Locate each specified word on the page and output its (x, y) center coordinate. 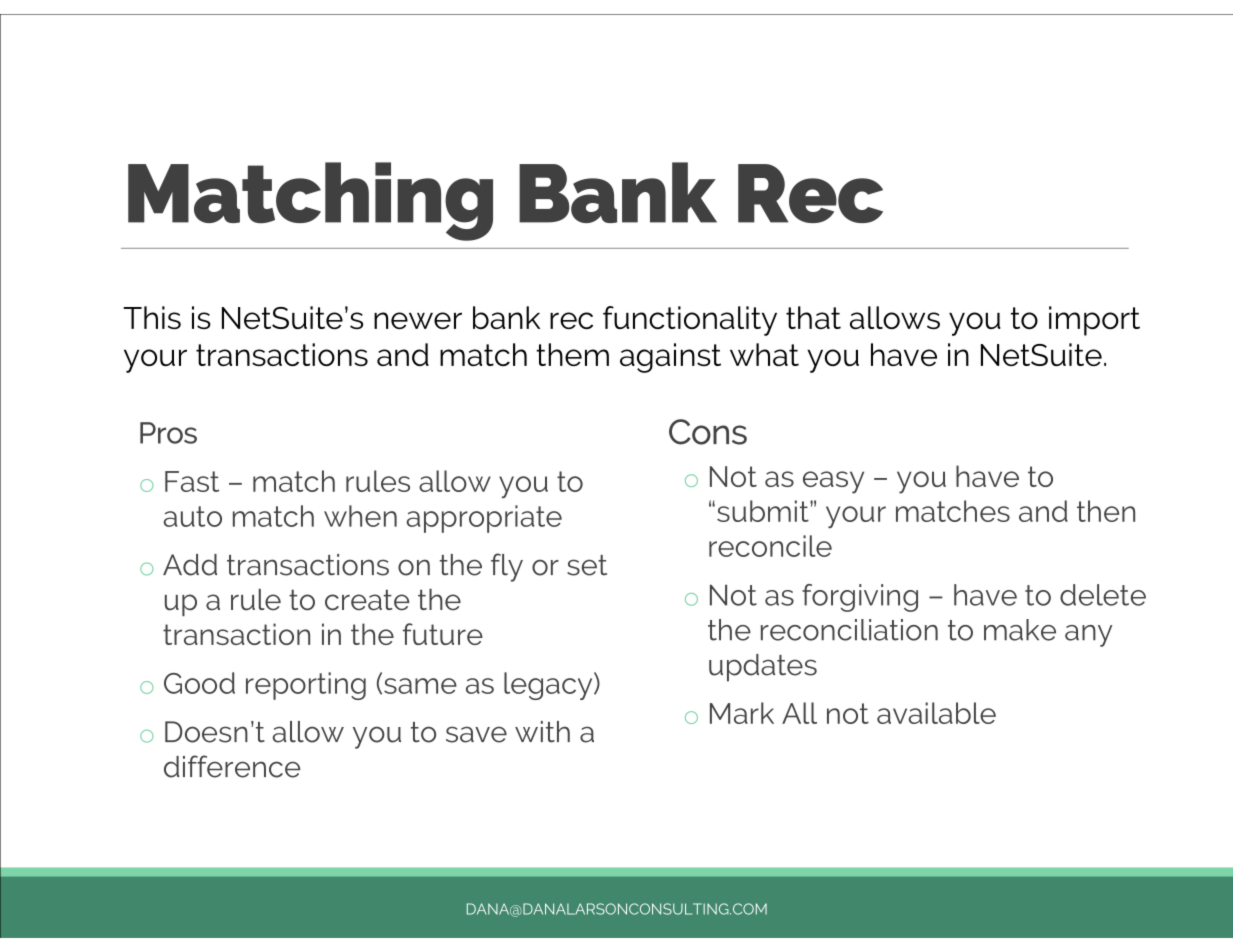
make (1020, 630)
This (152, 317)
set (587, 565)
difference (232, 766)
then (1106, 511)
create (367, 600)
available (936, 713)
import (1094, 321)
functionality (690, 321)
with (542, 732)
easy (833, 482)
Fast (192, 481)
